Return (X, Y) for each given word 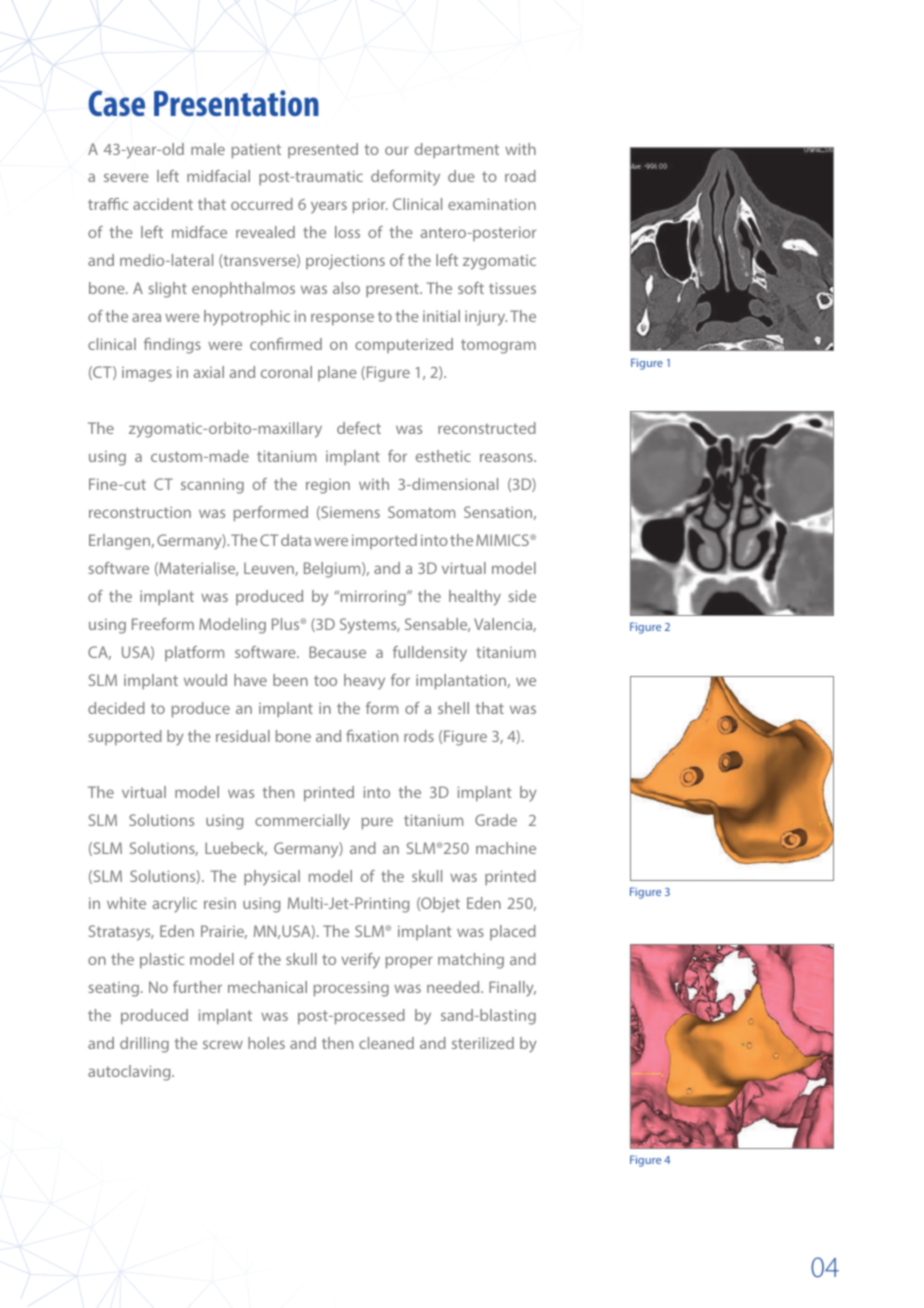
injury (486, 318)
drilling (144, 1045)
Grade (496, 820)
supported (125, 738)
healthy (475, 598)
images (147, 374)
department (457, 151)
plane (337, 373)
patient (256, 151)
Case (116, 103)
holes (266, 1043)
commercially (302, 822)
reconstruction (140, 512)
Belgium (333, 570)
